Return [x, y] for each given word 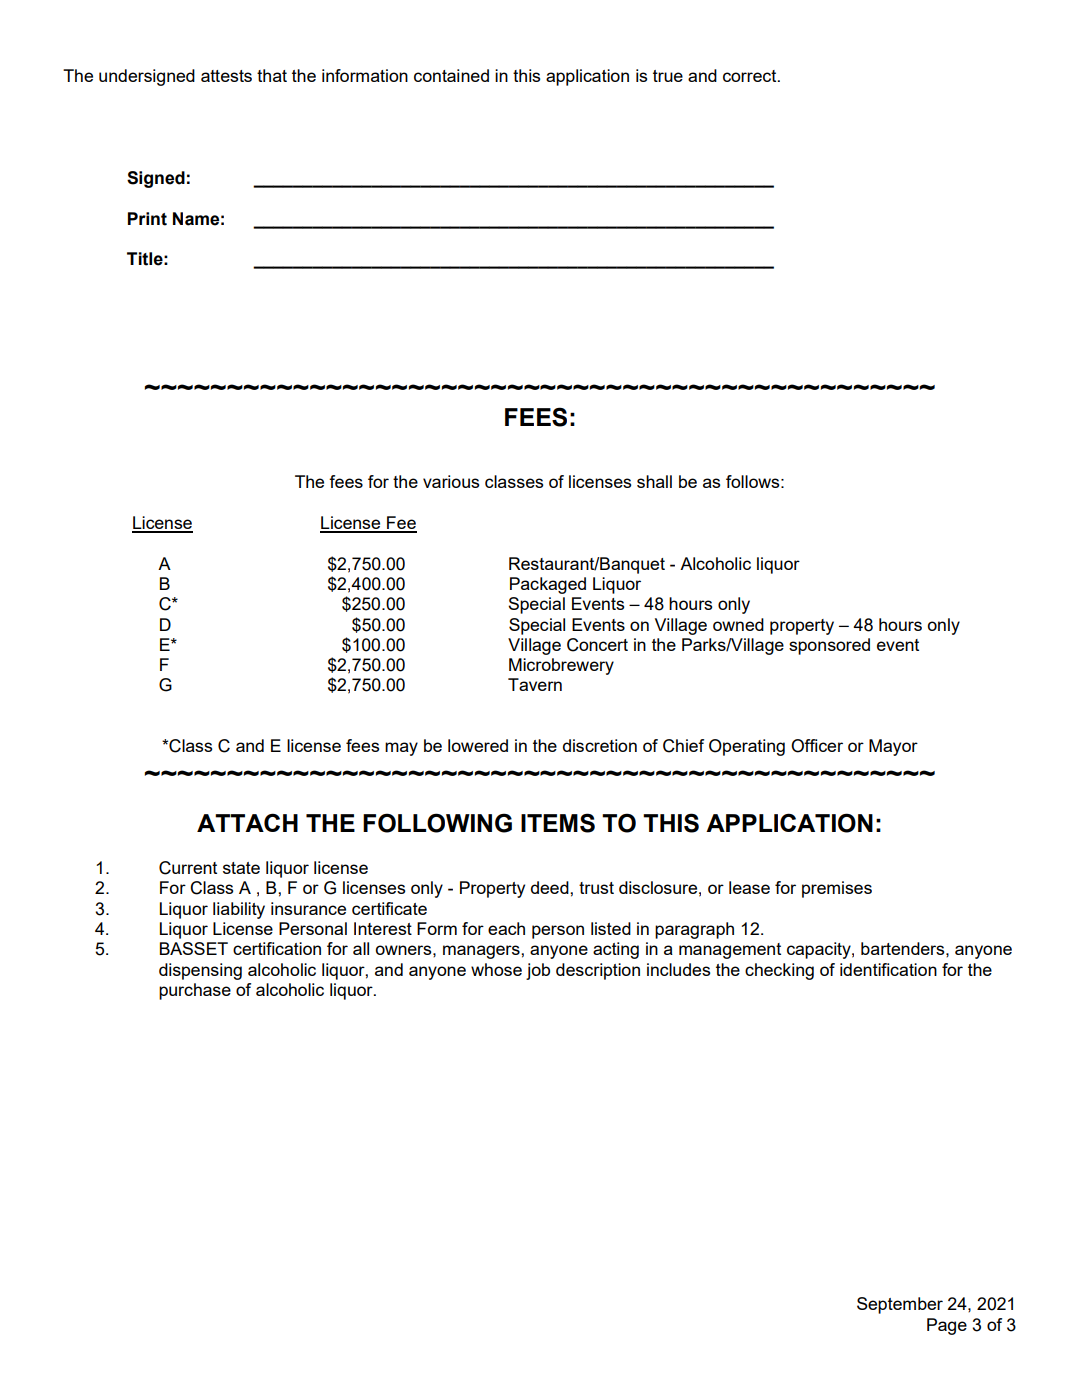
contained [451, 75]
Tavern [535, 684]
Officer [817, 746]
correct [751, 76]
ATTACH [247, 822]
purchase [195, 991]
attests [226, 76]
